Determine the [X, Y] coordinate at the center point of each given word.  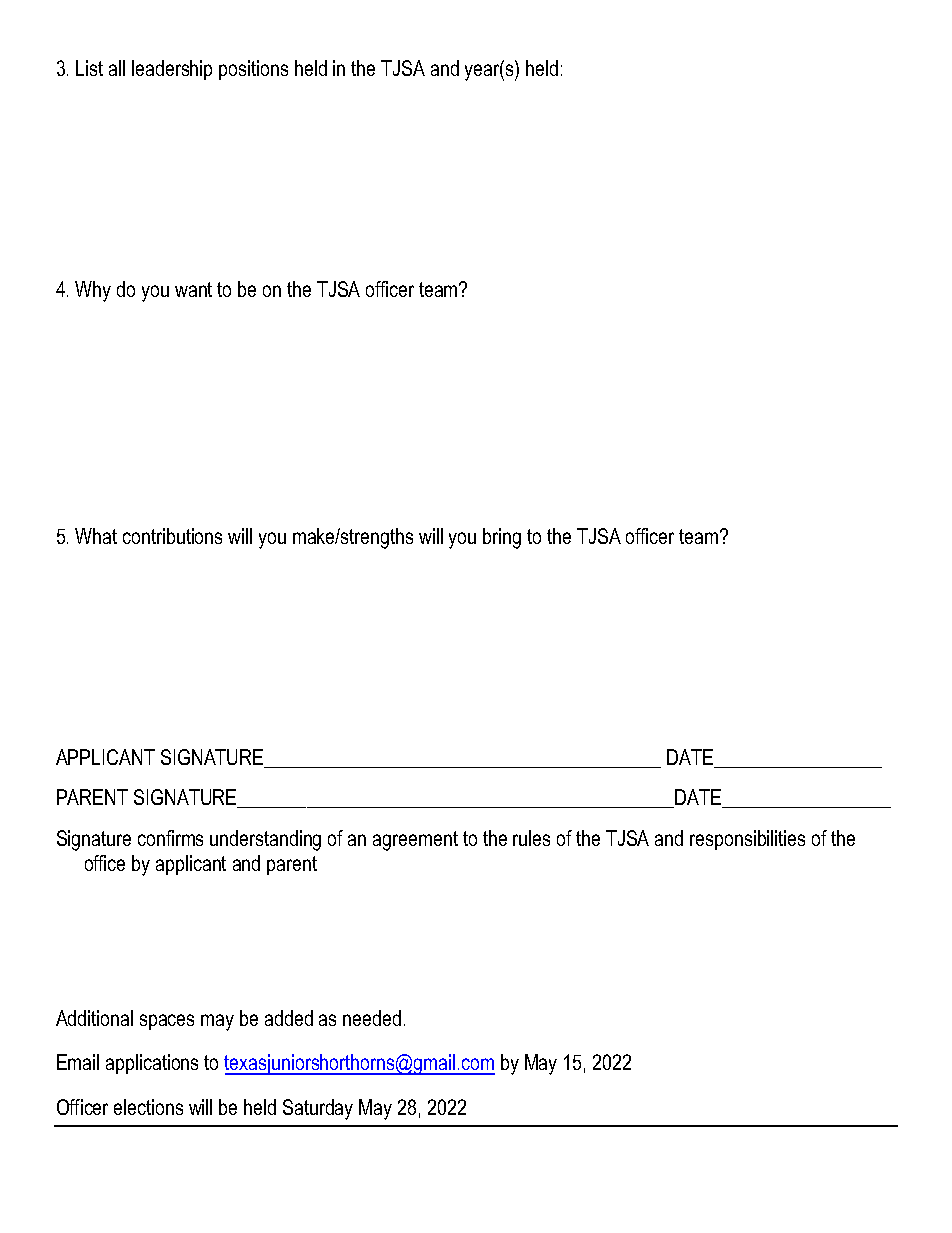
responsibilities [747, 840]
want [193, 289]
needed [372, 1018]
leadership [172, 70]
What [96, 536]
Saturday [318, 1109]
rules [531, 838]
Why [93, 291]
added [289, 1018]
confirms [170, 838]
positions [253, 70]
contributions [172, 536]
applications [152, 1064]
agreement [415, 841]
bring [502, 538]
